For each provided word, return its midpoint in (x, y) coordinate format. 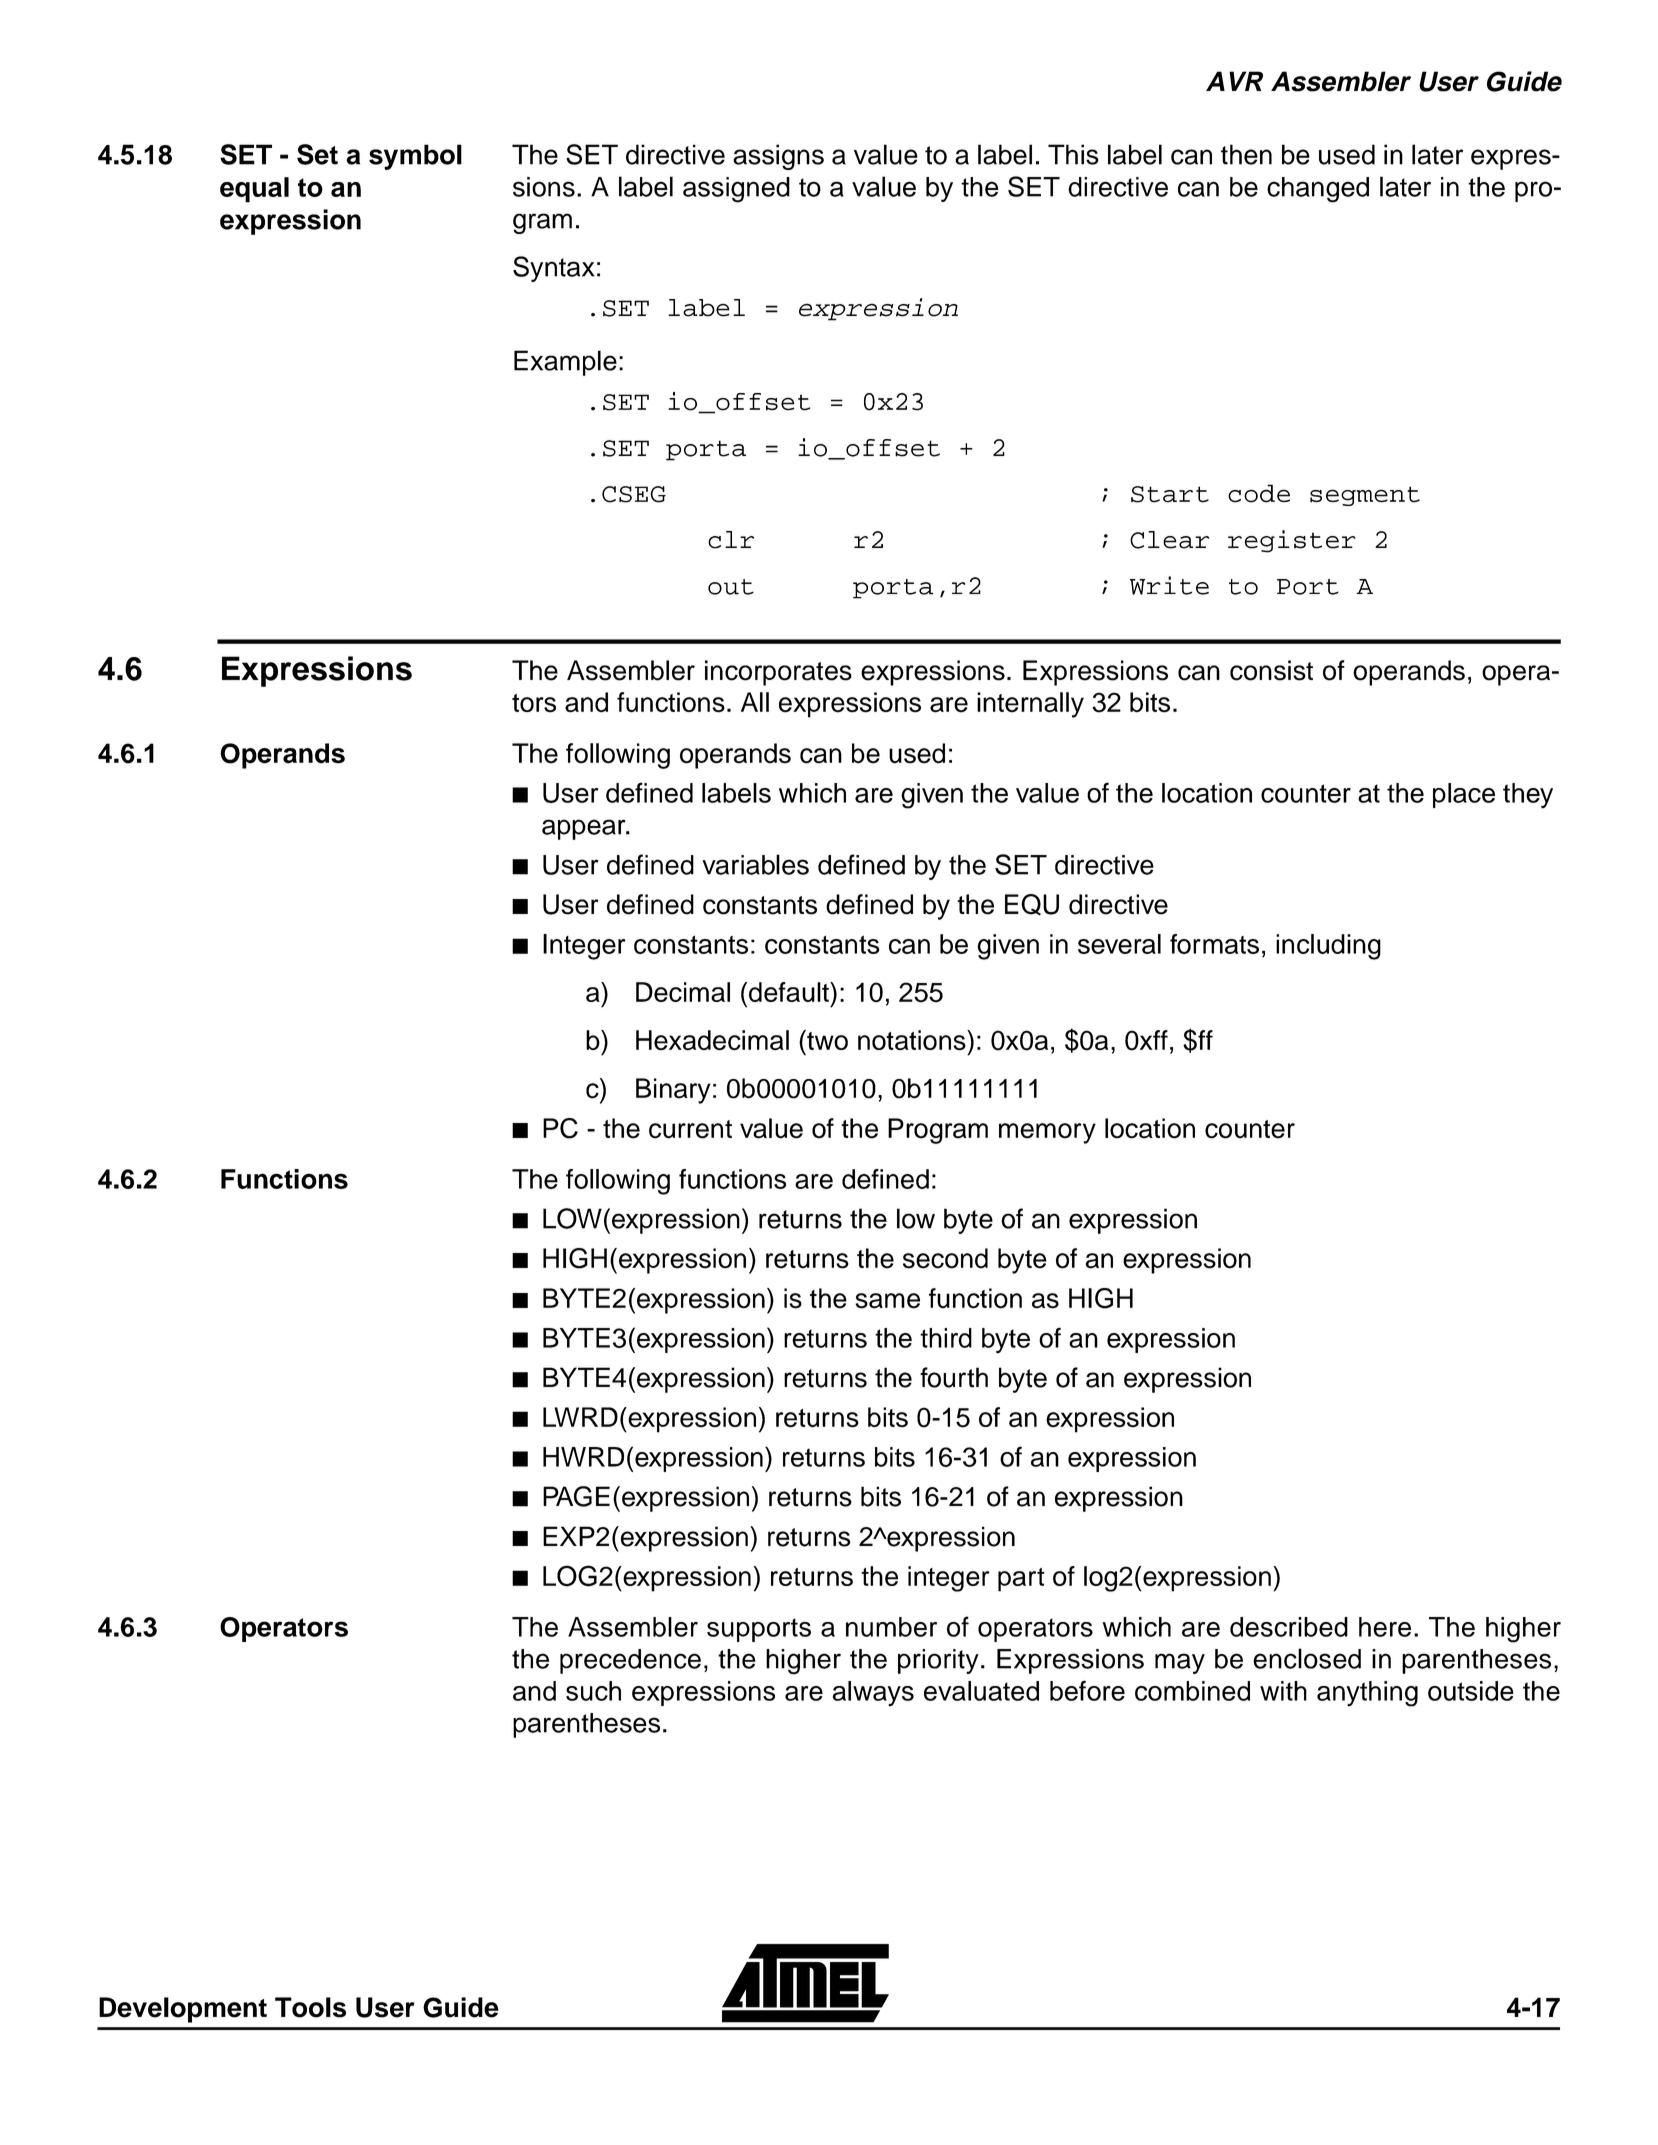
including (1328, 947)
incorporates (778, 673)
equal (254, 190)
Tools (310, 2007)
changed (1318, 190)
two (826, 1040)
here (1385, 1627)
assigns (778, 157)
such (593, 1691)
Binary (673, 1091)
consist (1271, 670)
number (891, 1627)
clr (731, 540)
